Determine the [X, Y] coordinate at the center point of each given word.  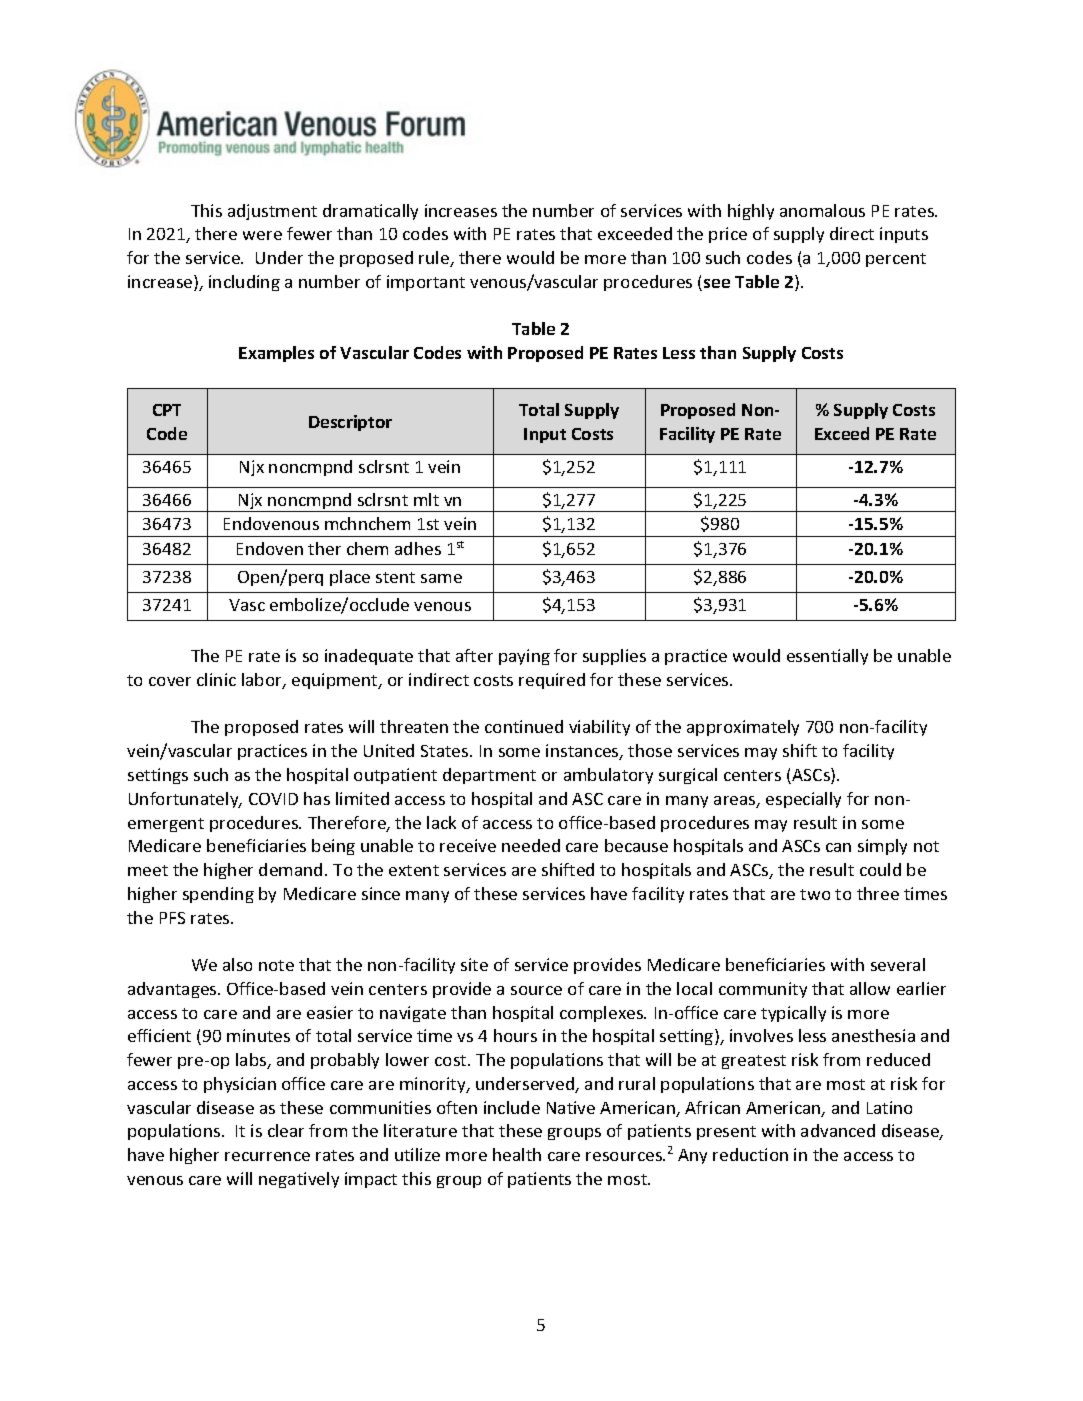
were [262, 235]
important [426, 283]
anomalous [822, 210]
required [552, 681]
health [517, 1154]
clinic [216, 679]
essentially [827, 657]
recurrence [267, 1156]
